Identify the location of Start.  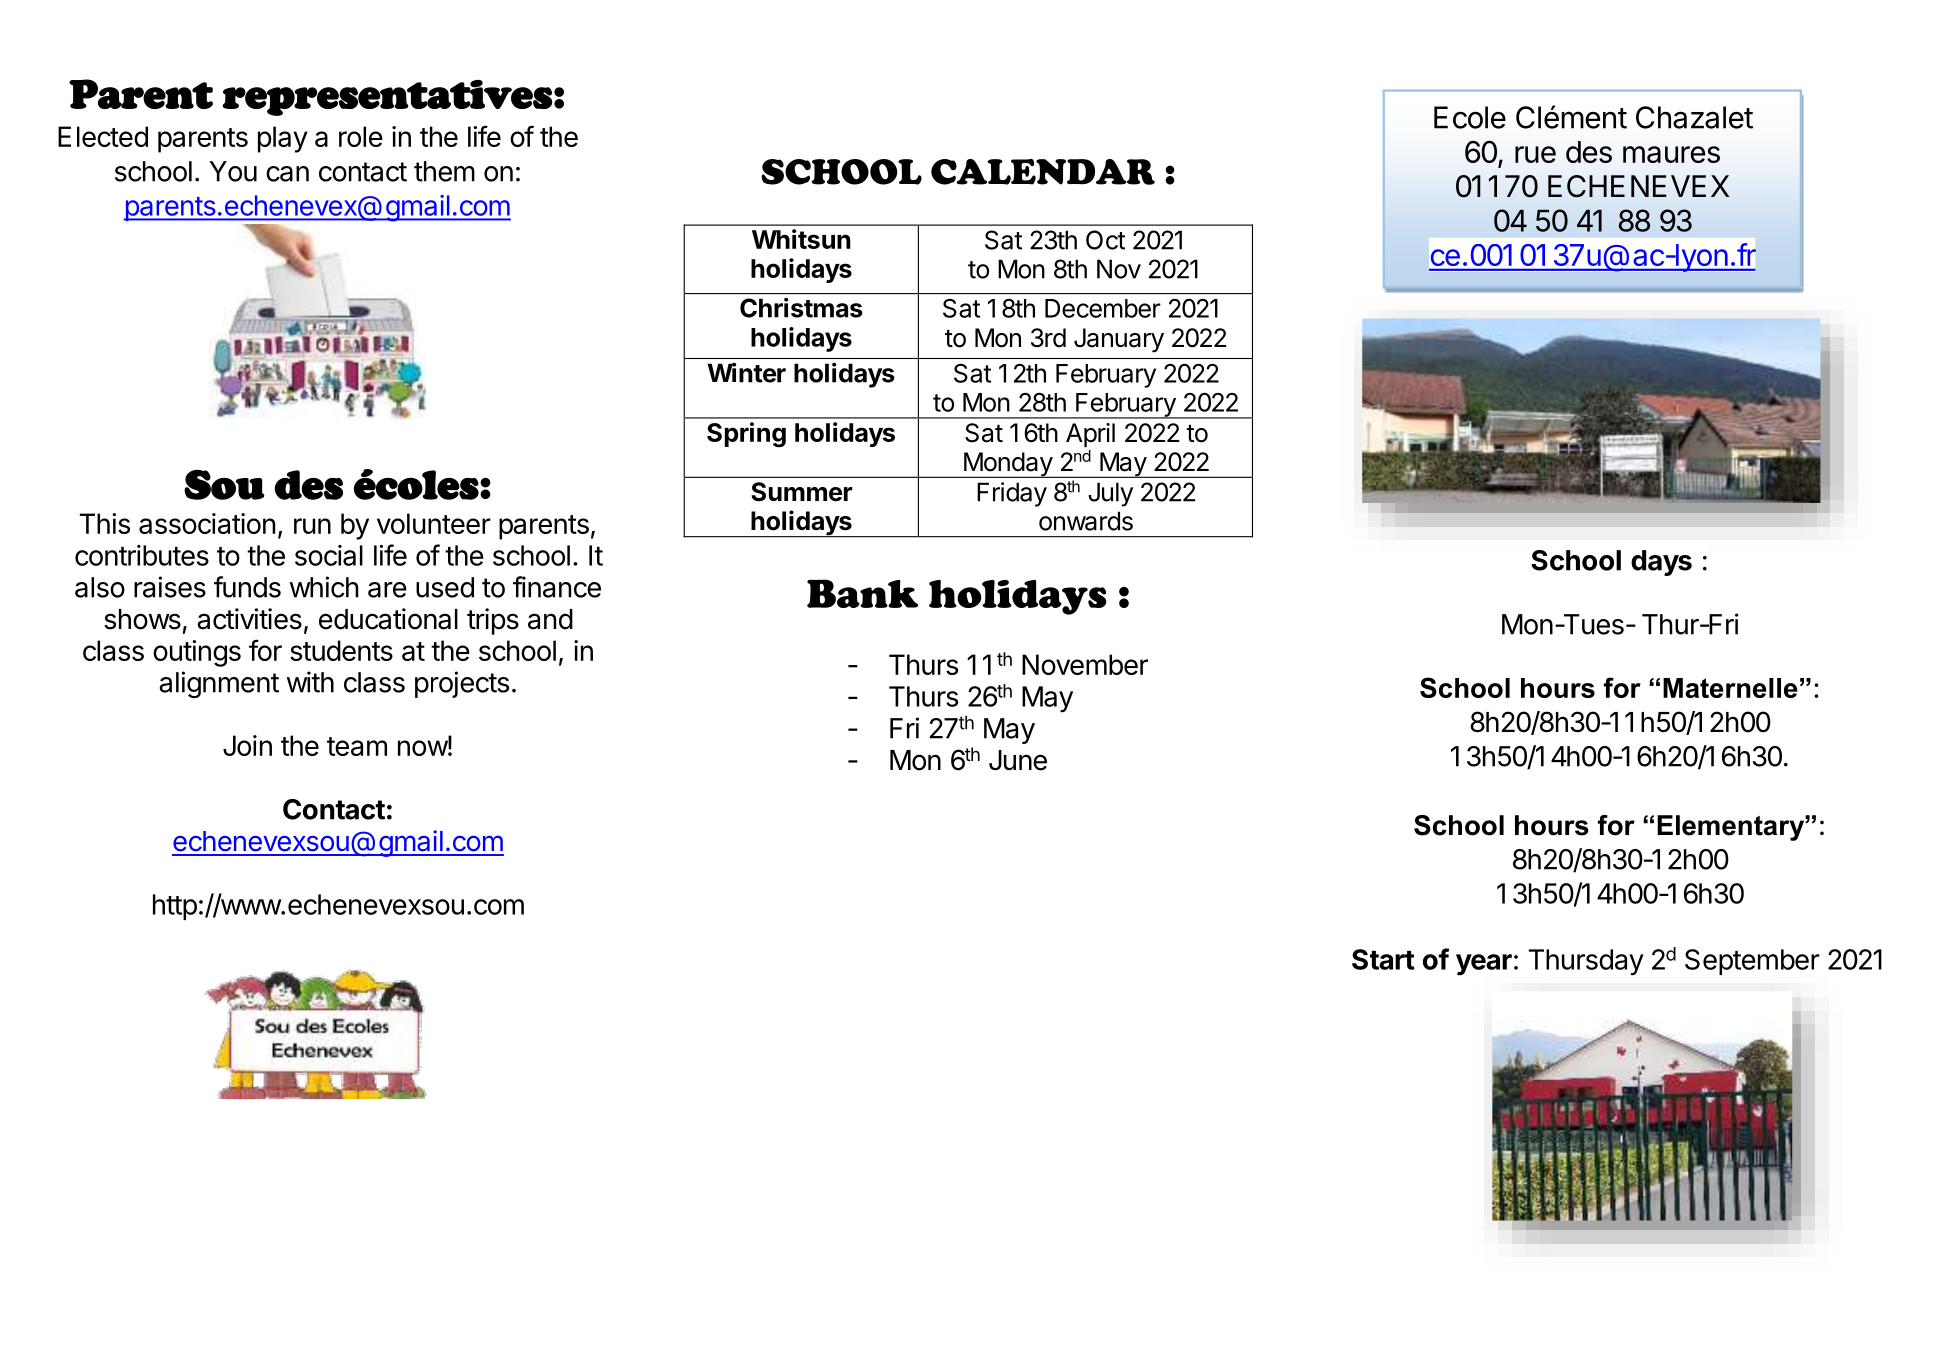
(1383, 959).
